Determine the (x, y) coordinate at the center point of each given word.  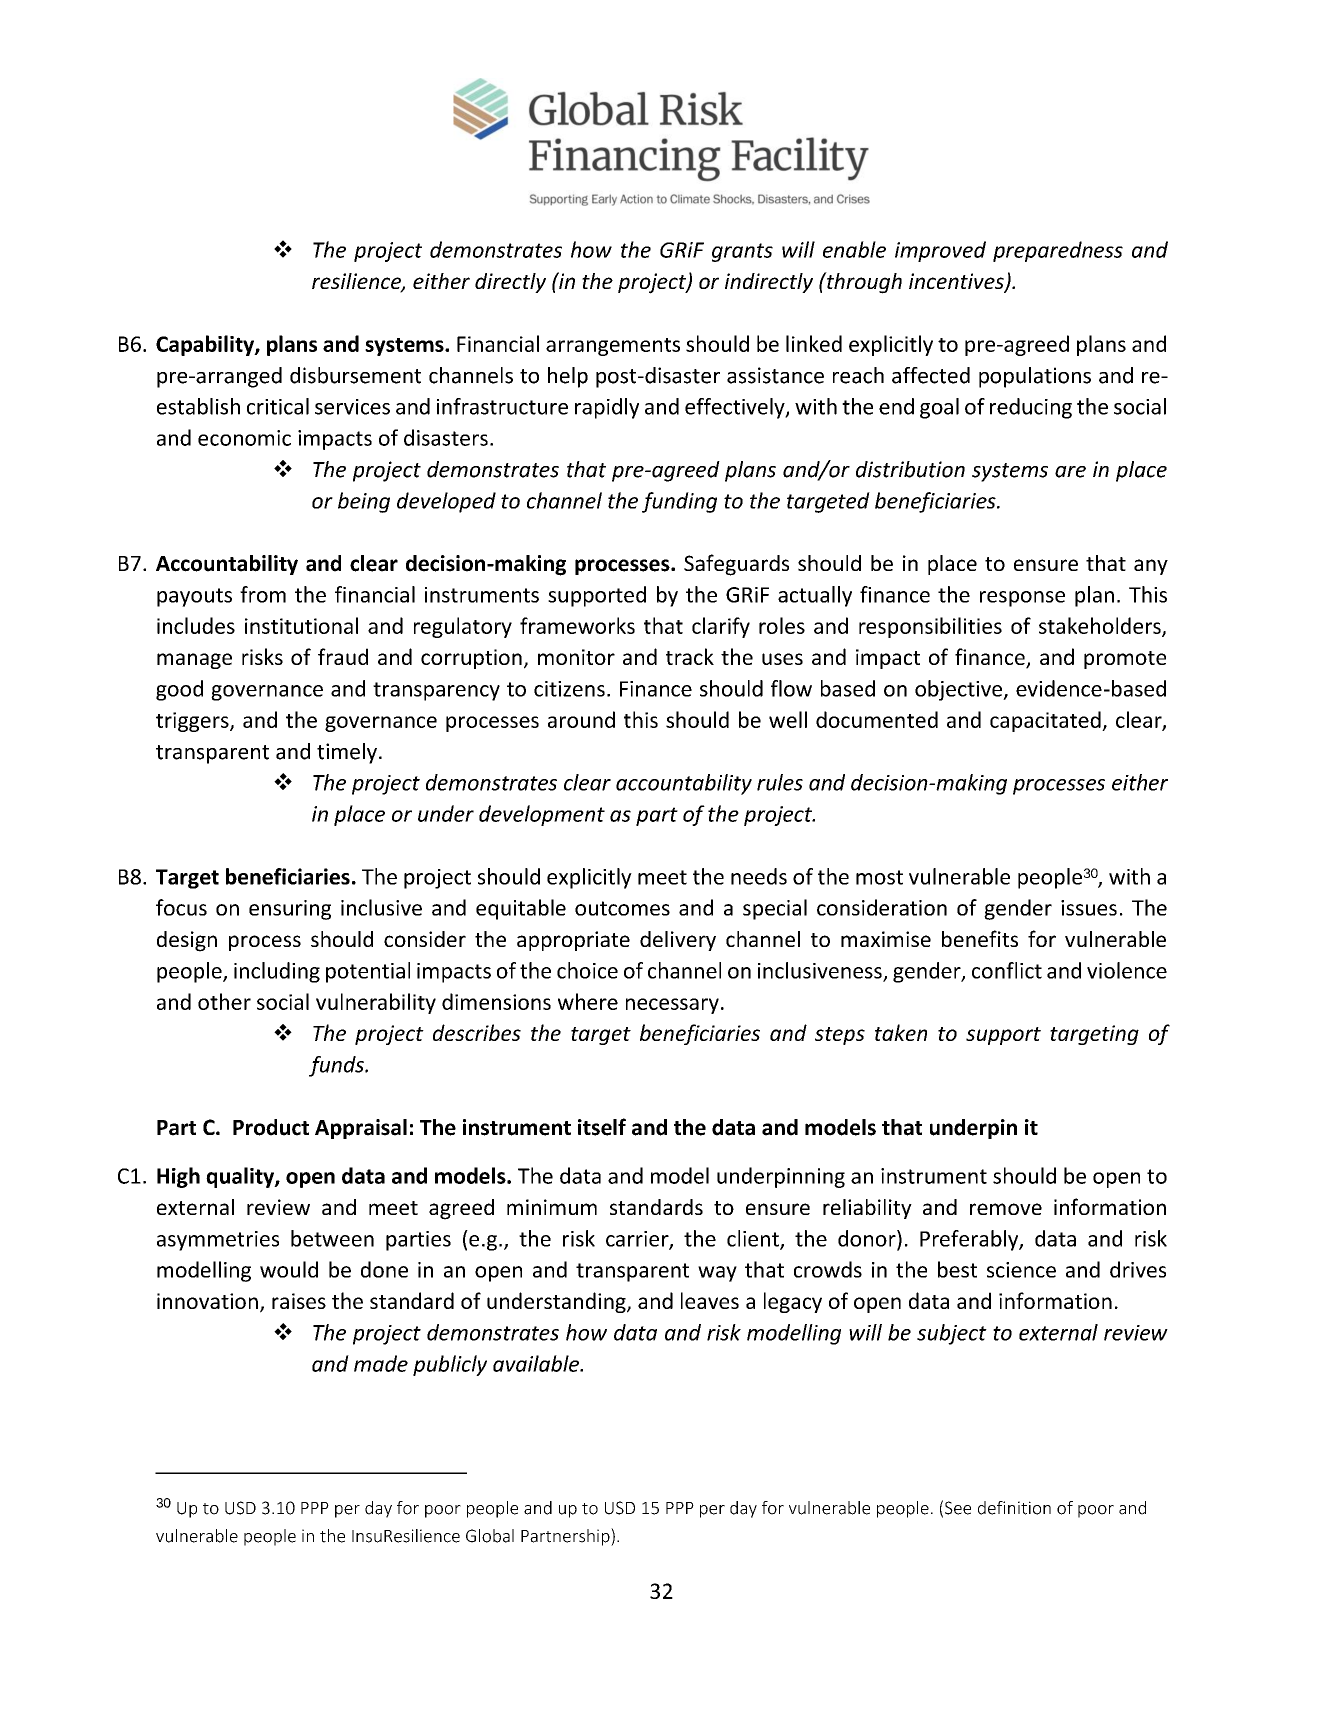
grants (742, 252)
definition (1014, 1508)
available (537, 1363)
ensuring (290, 910)
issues (1089, 908)
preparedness (1058, 251)
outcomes (622, 908)
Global (490, 1536)
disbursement (355, 375)
